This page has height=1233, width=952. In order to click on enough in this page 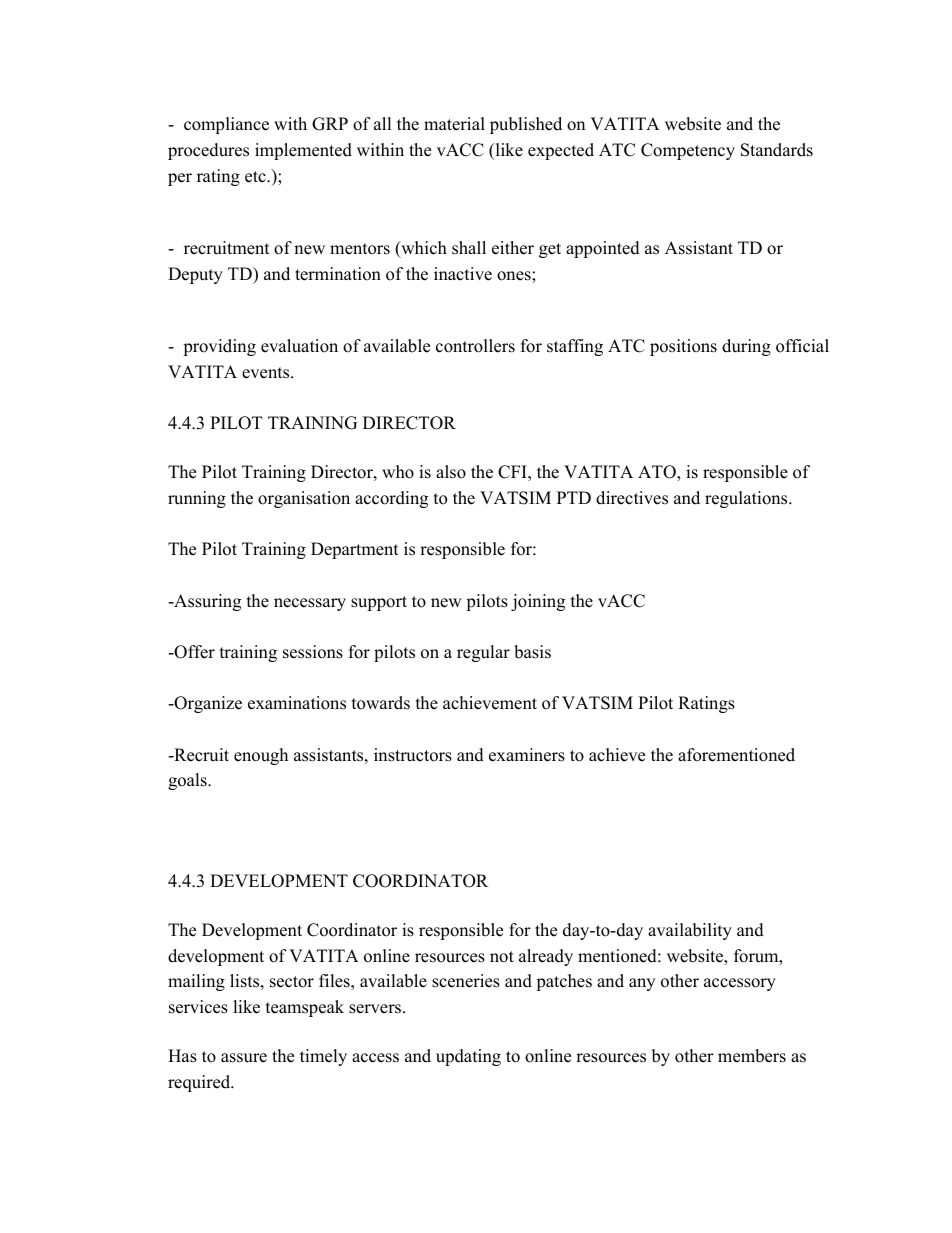, I will do `click(261, 756)`.
